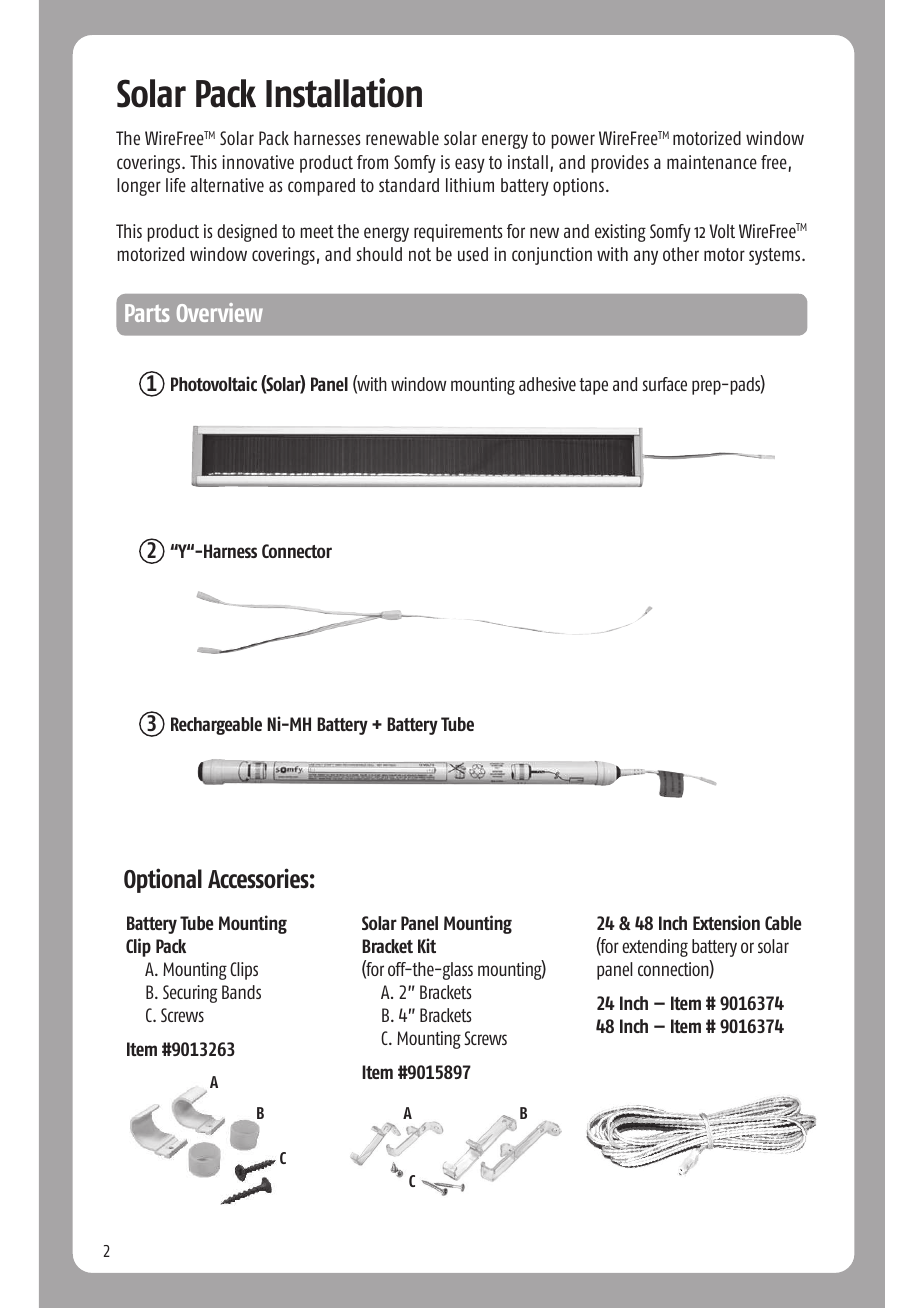  What do you see at coordinates (664, 384) in the page?
I see `surface` at bounding box center [664, 384].
